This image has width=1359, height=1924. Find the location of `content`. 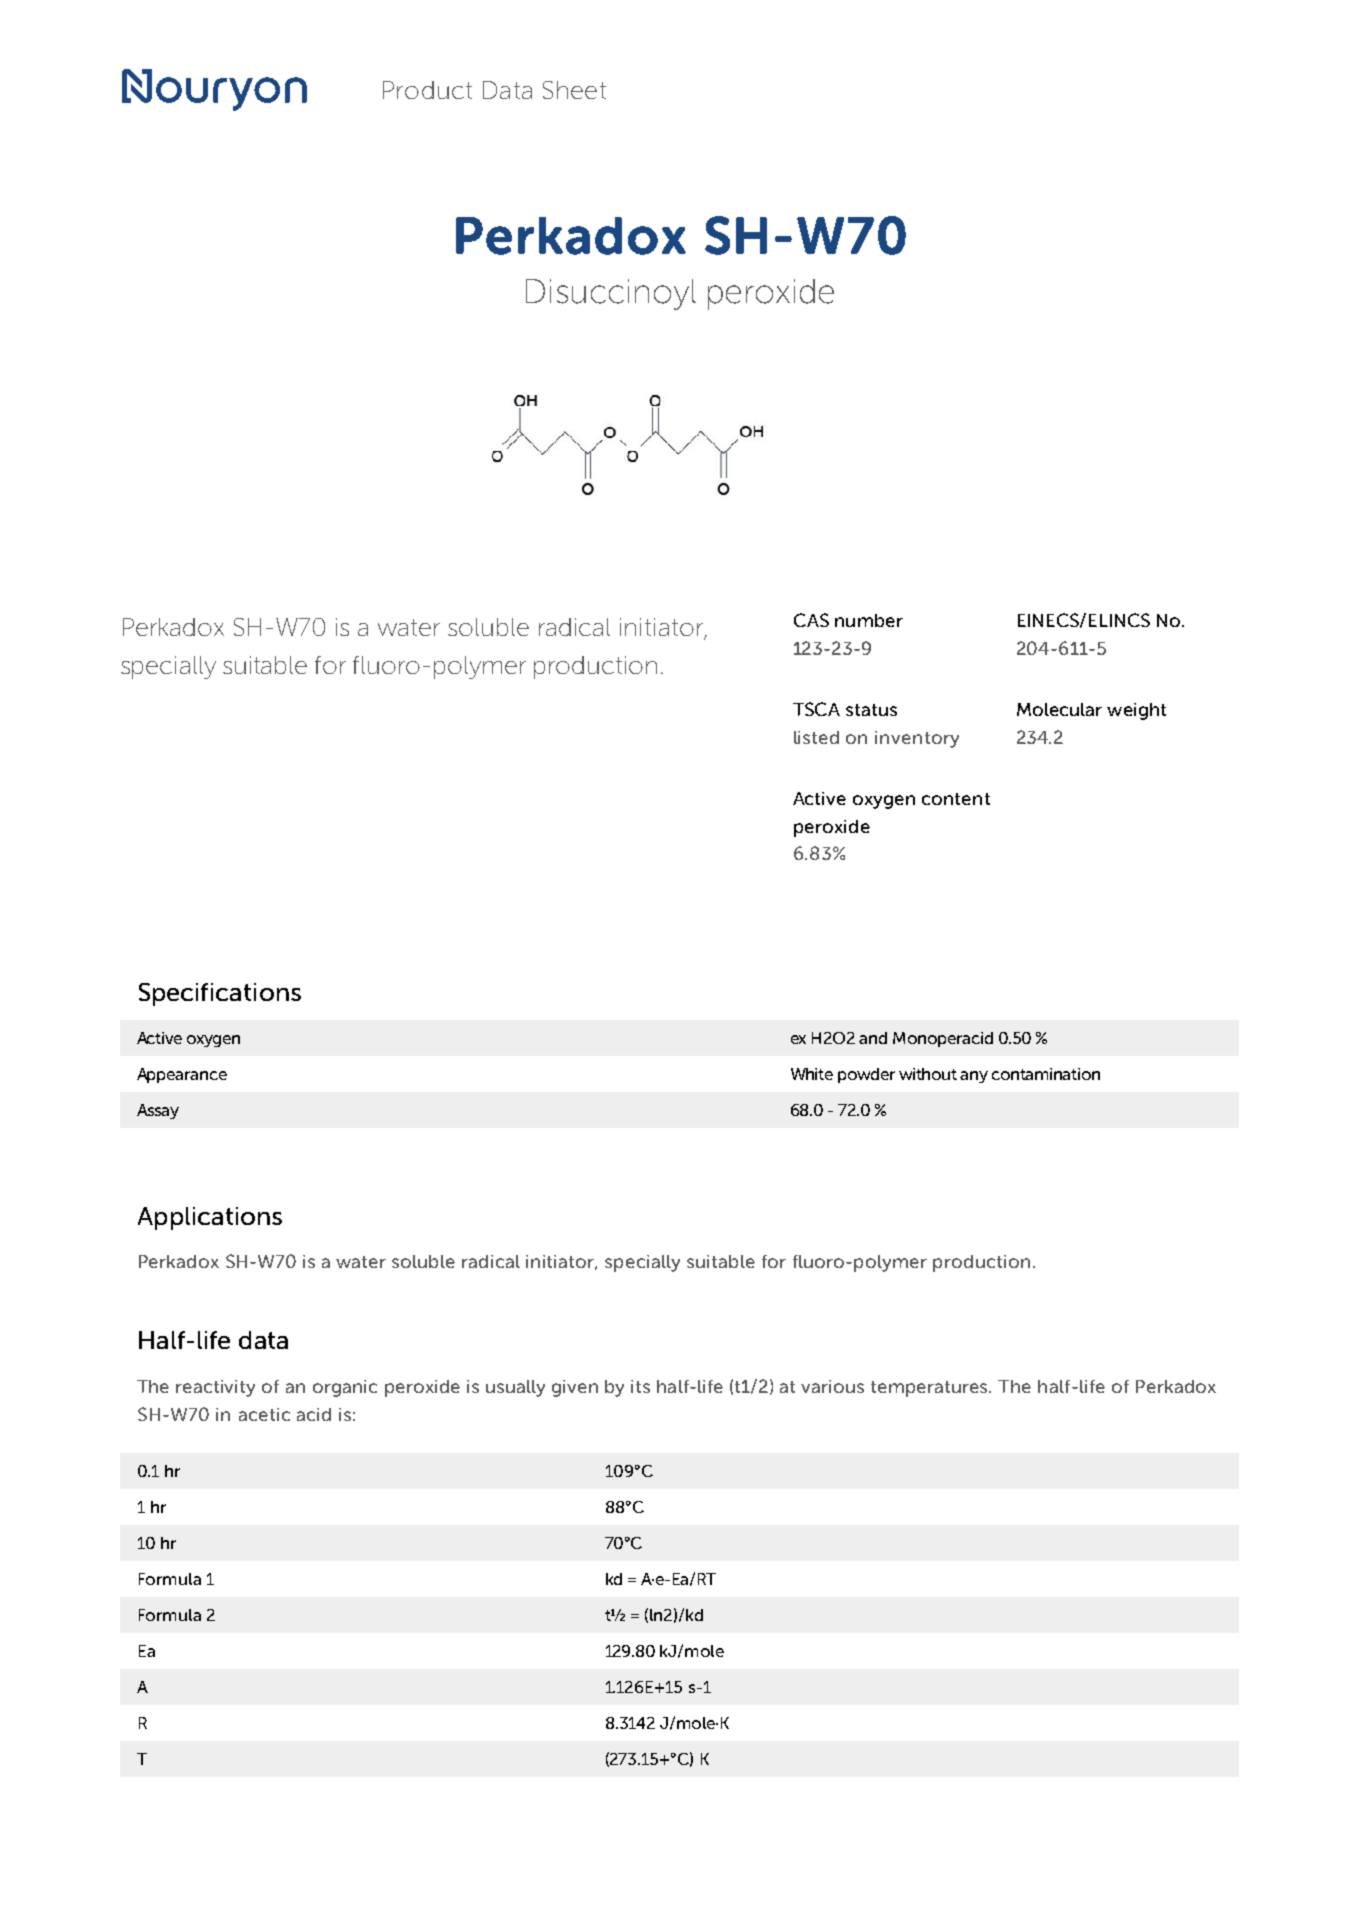

content is located at coordinates (956, 799).
